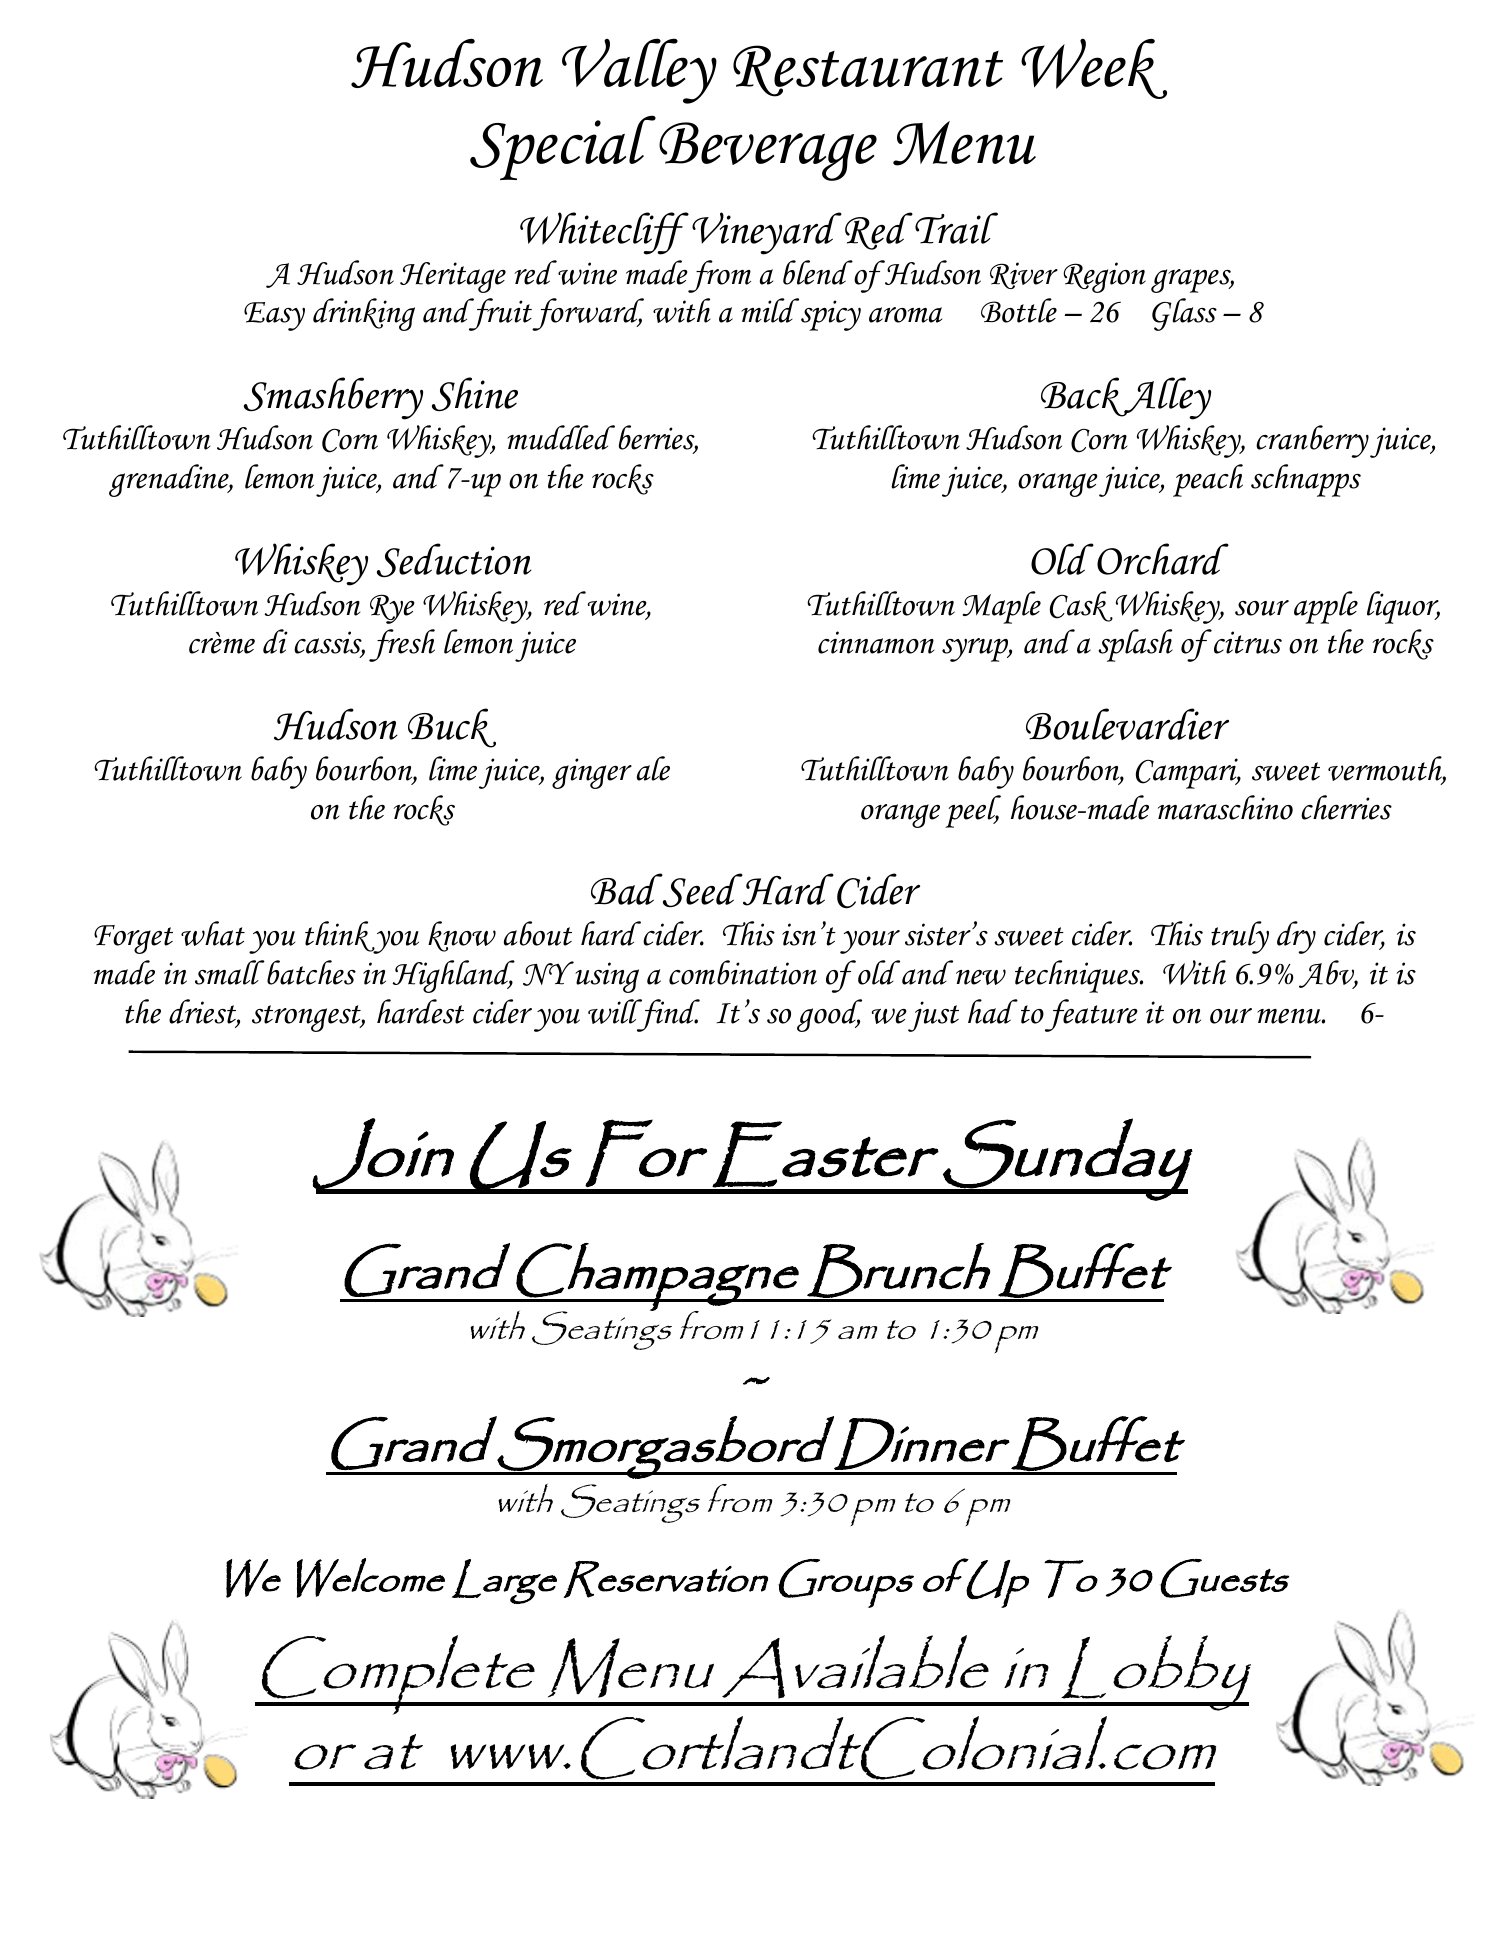 The image size is (1504, 1946). Describe the element at coordinates (274, 316) in the screenshot. I see `Easy` at that location.
